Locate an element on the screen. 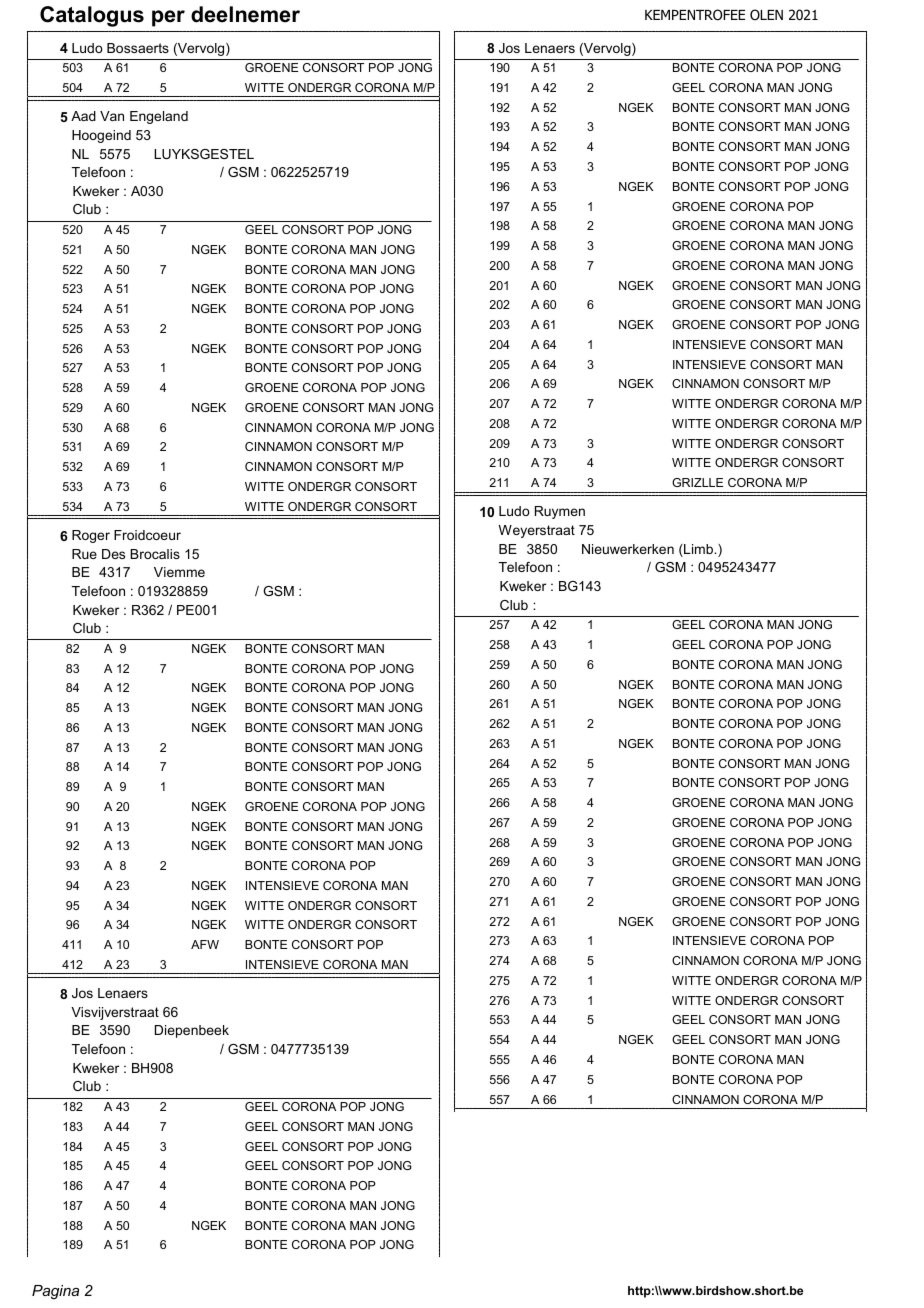 The width and height of the screenshot is (924, 1308). Van is located at coordinates (112, 116).
